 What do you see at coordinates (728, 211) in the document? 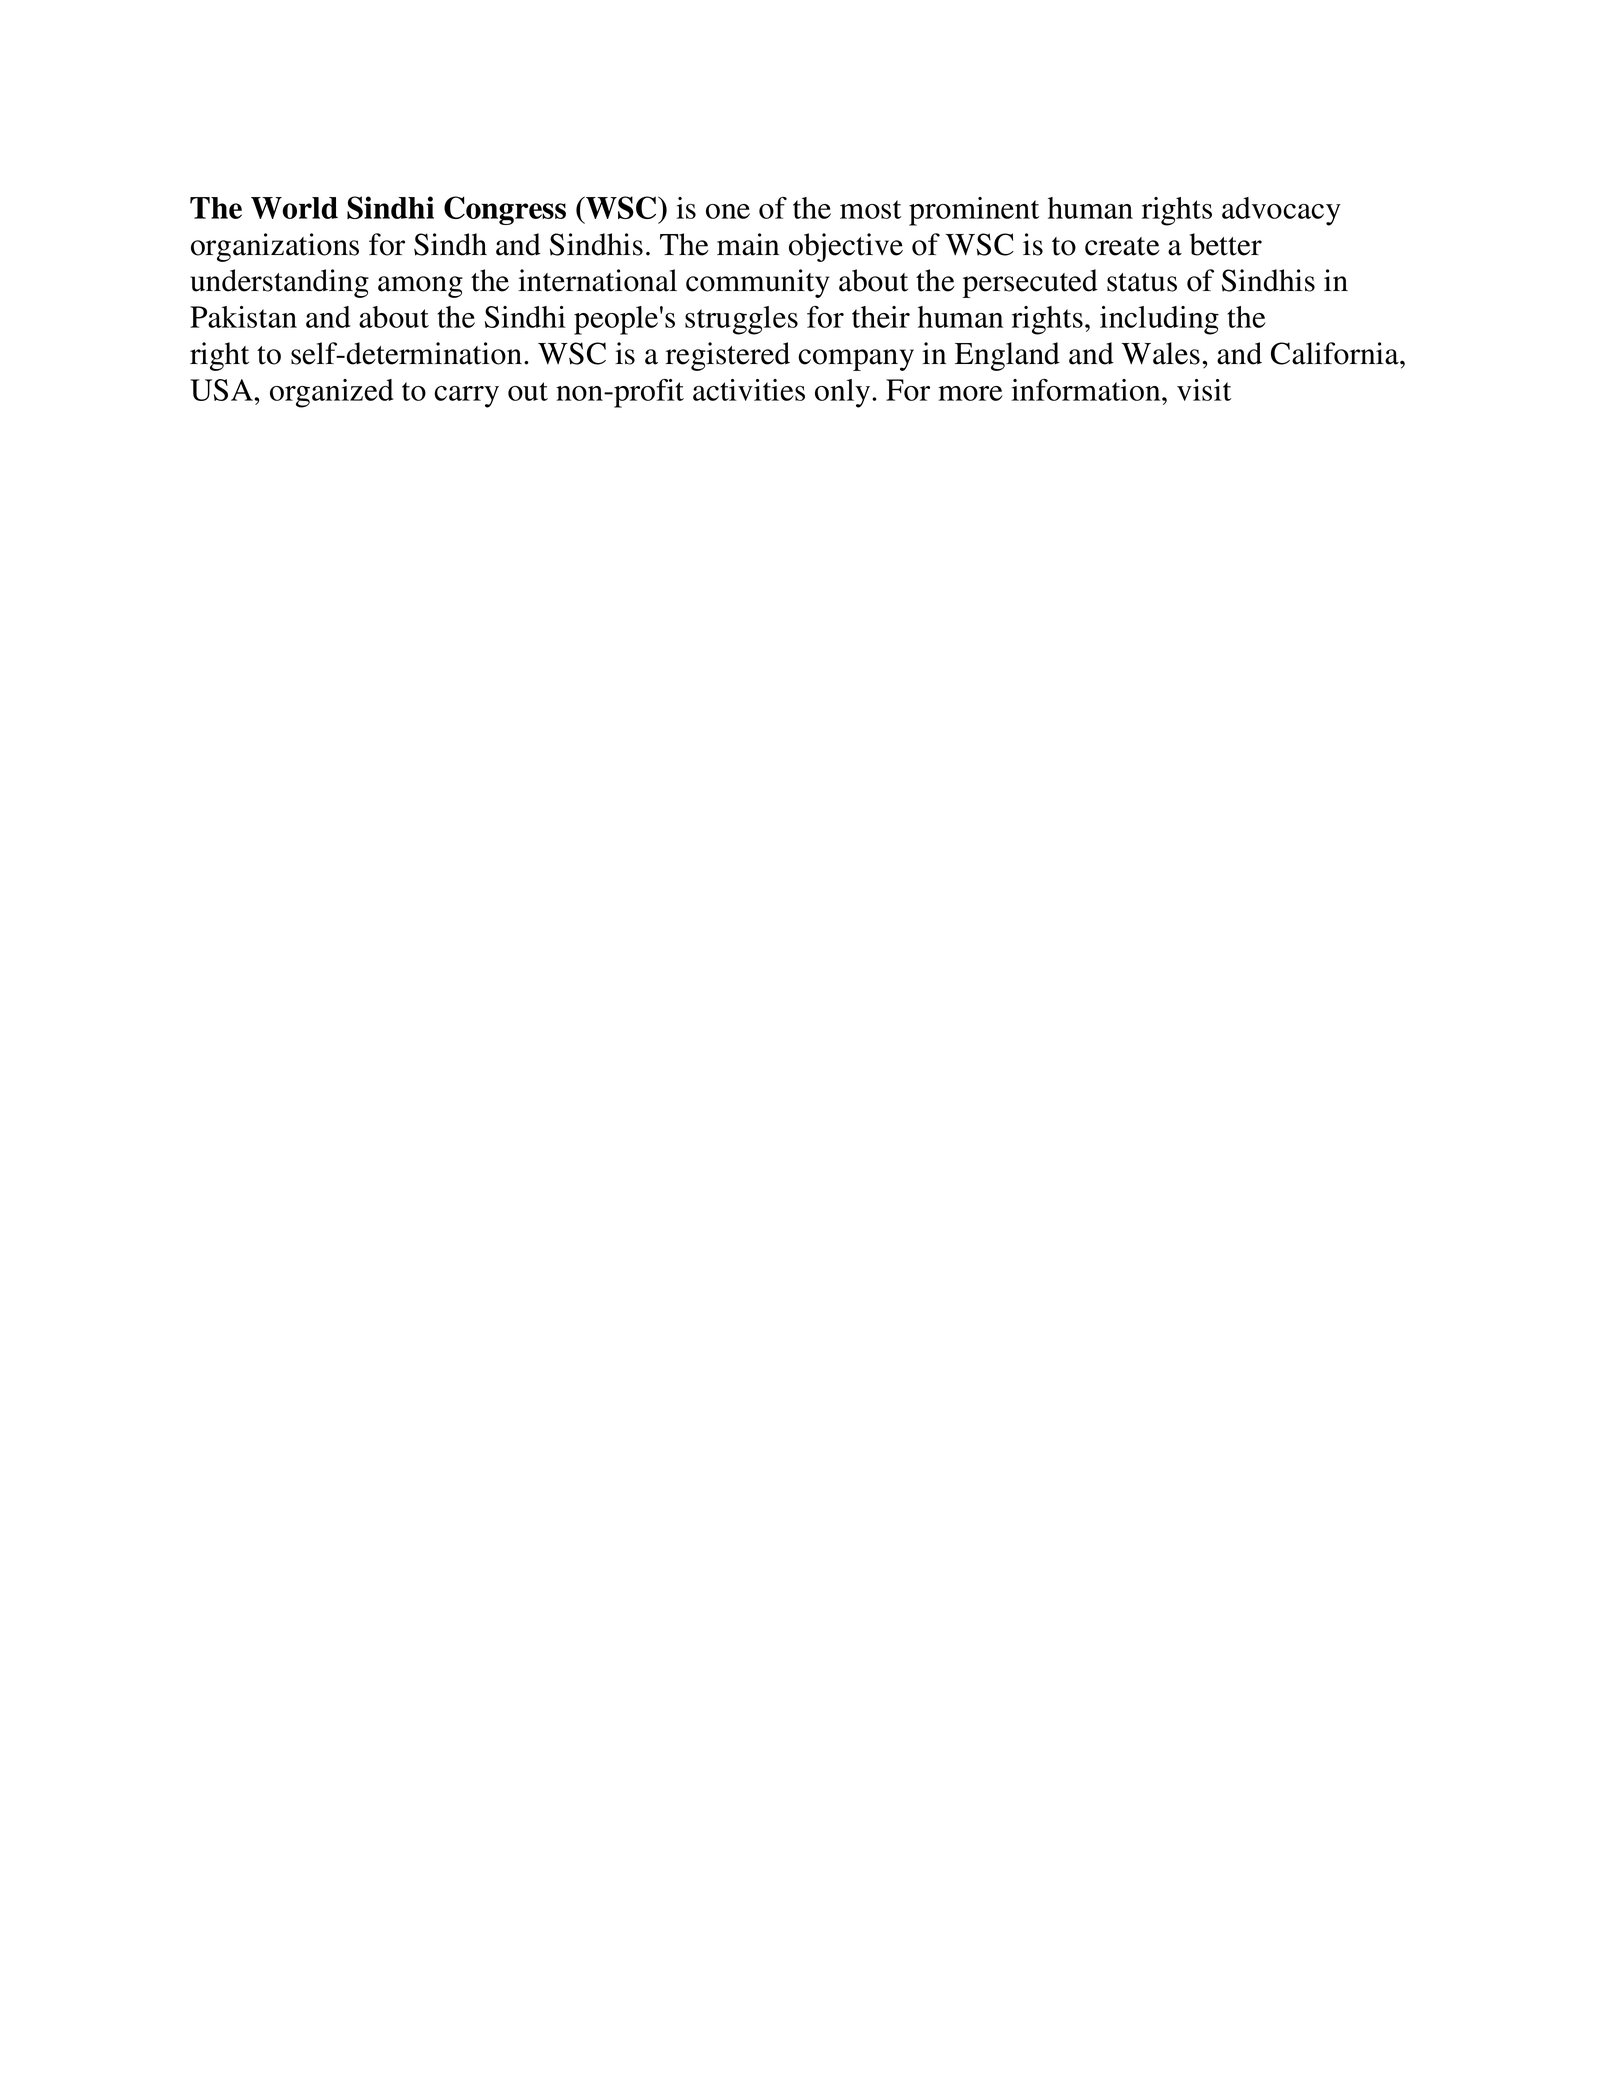
I see `one` at bounding box center [728, 211].
